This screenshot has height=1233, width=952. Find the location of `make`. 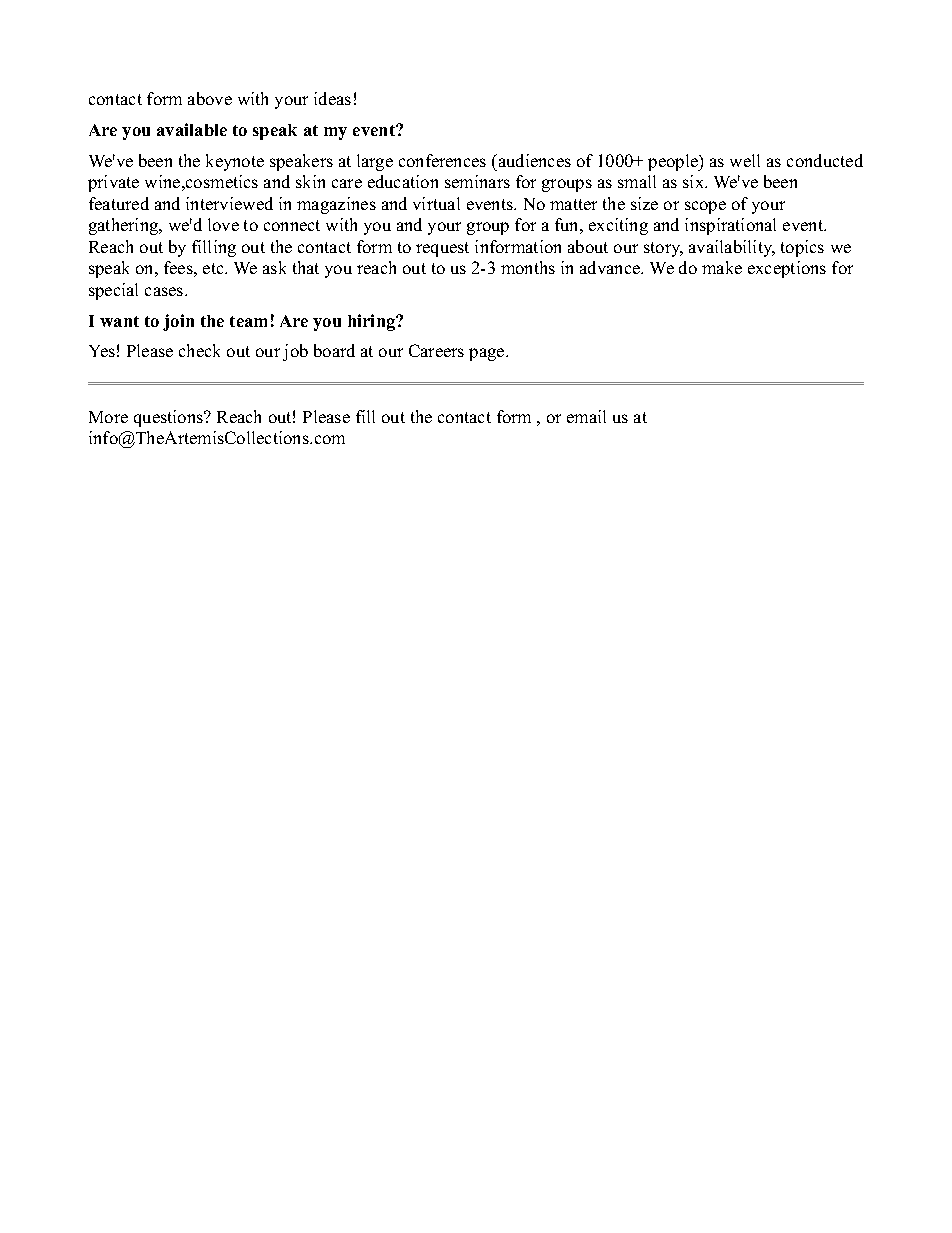

make is located at coordinates (722, 267).
